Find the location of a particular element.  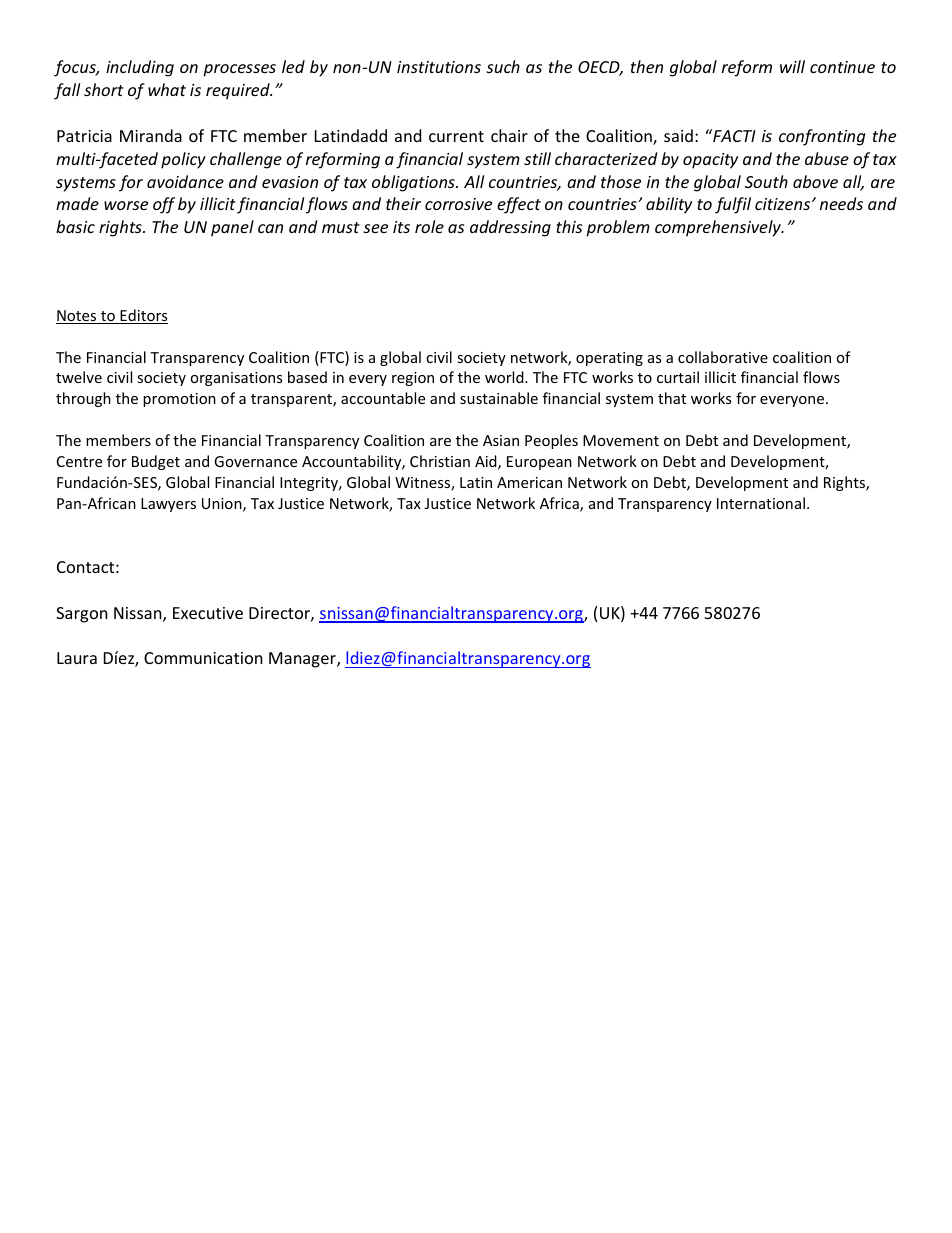

Manager is located at coordinates (303, 660).
